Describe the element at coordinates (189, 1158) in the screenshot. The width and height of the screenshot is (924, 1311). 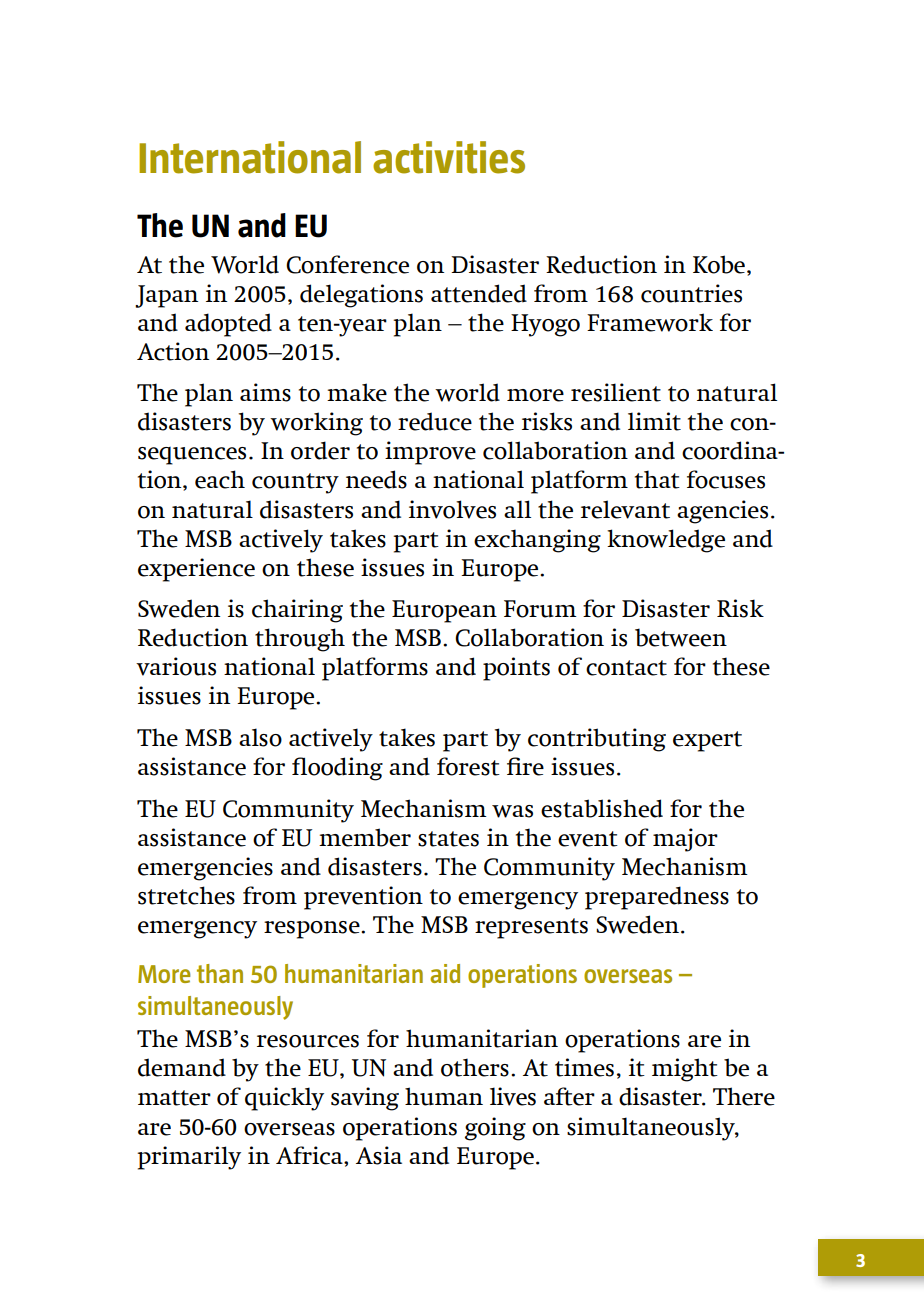
I see `primarily` at that location.
